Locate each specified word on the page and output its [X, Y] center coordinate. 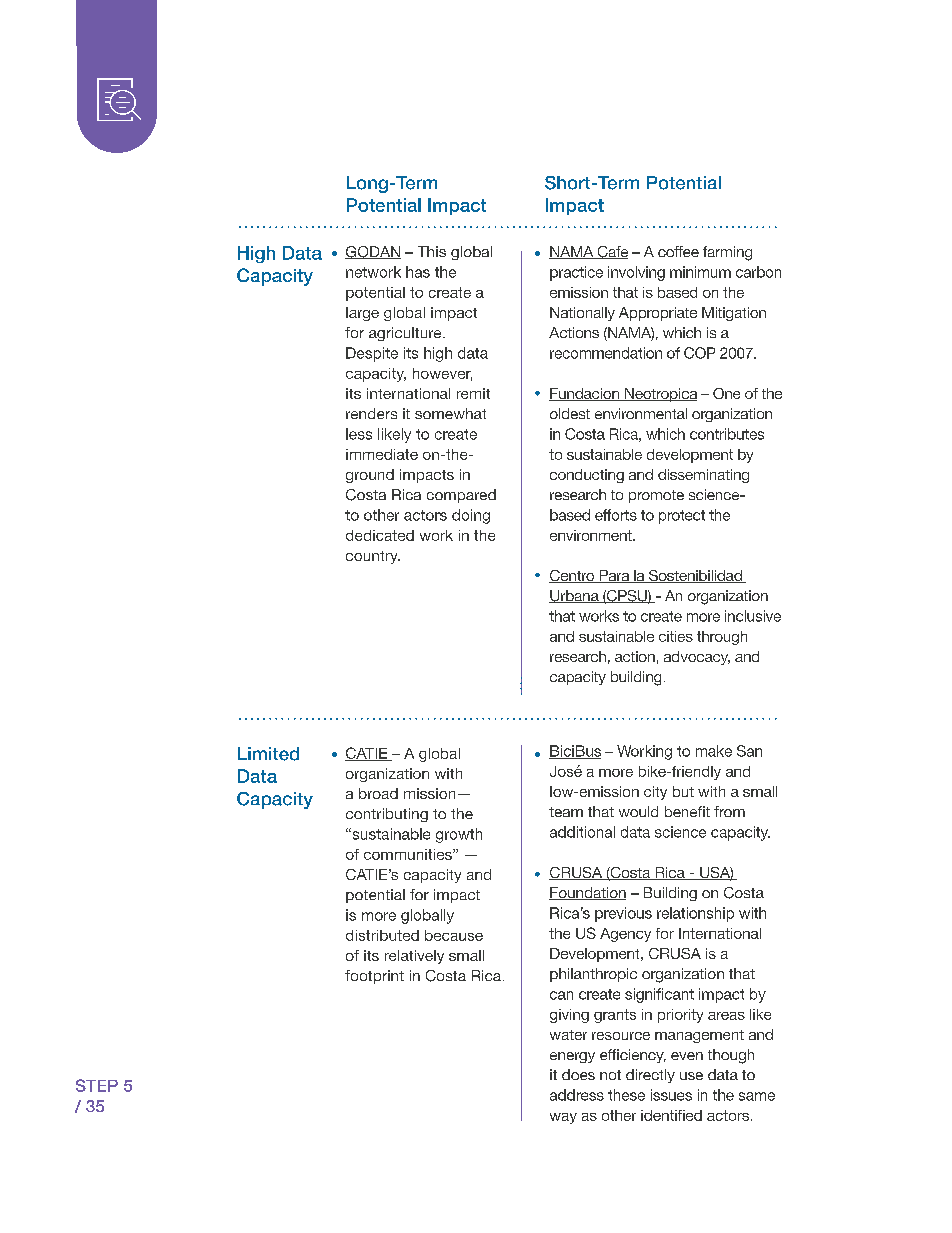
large [362, 314]
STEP [97, 1085]
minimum [700, 272]
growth [459, 835]
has [418, 272]
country [373, 557]
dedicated [380, 535]
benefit [687, 811]
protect [682, 517]
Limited [268, 754]
